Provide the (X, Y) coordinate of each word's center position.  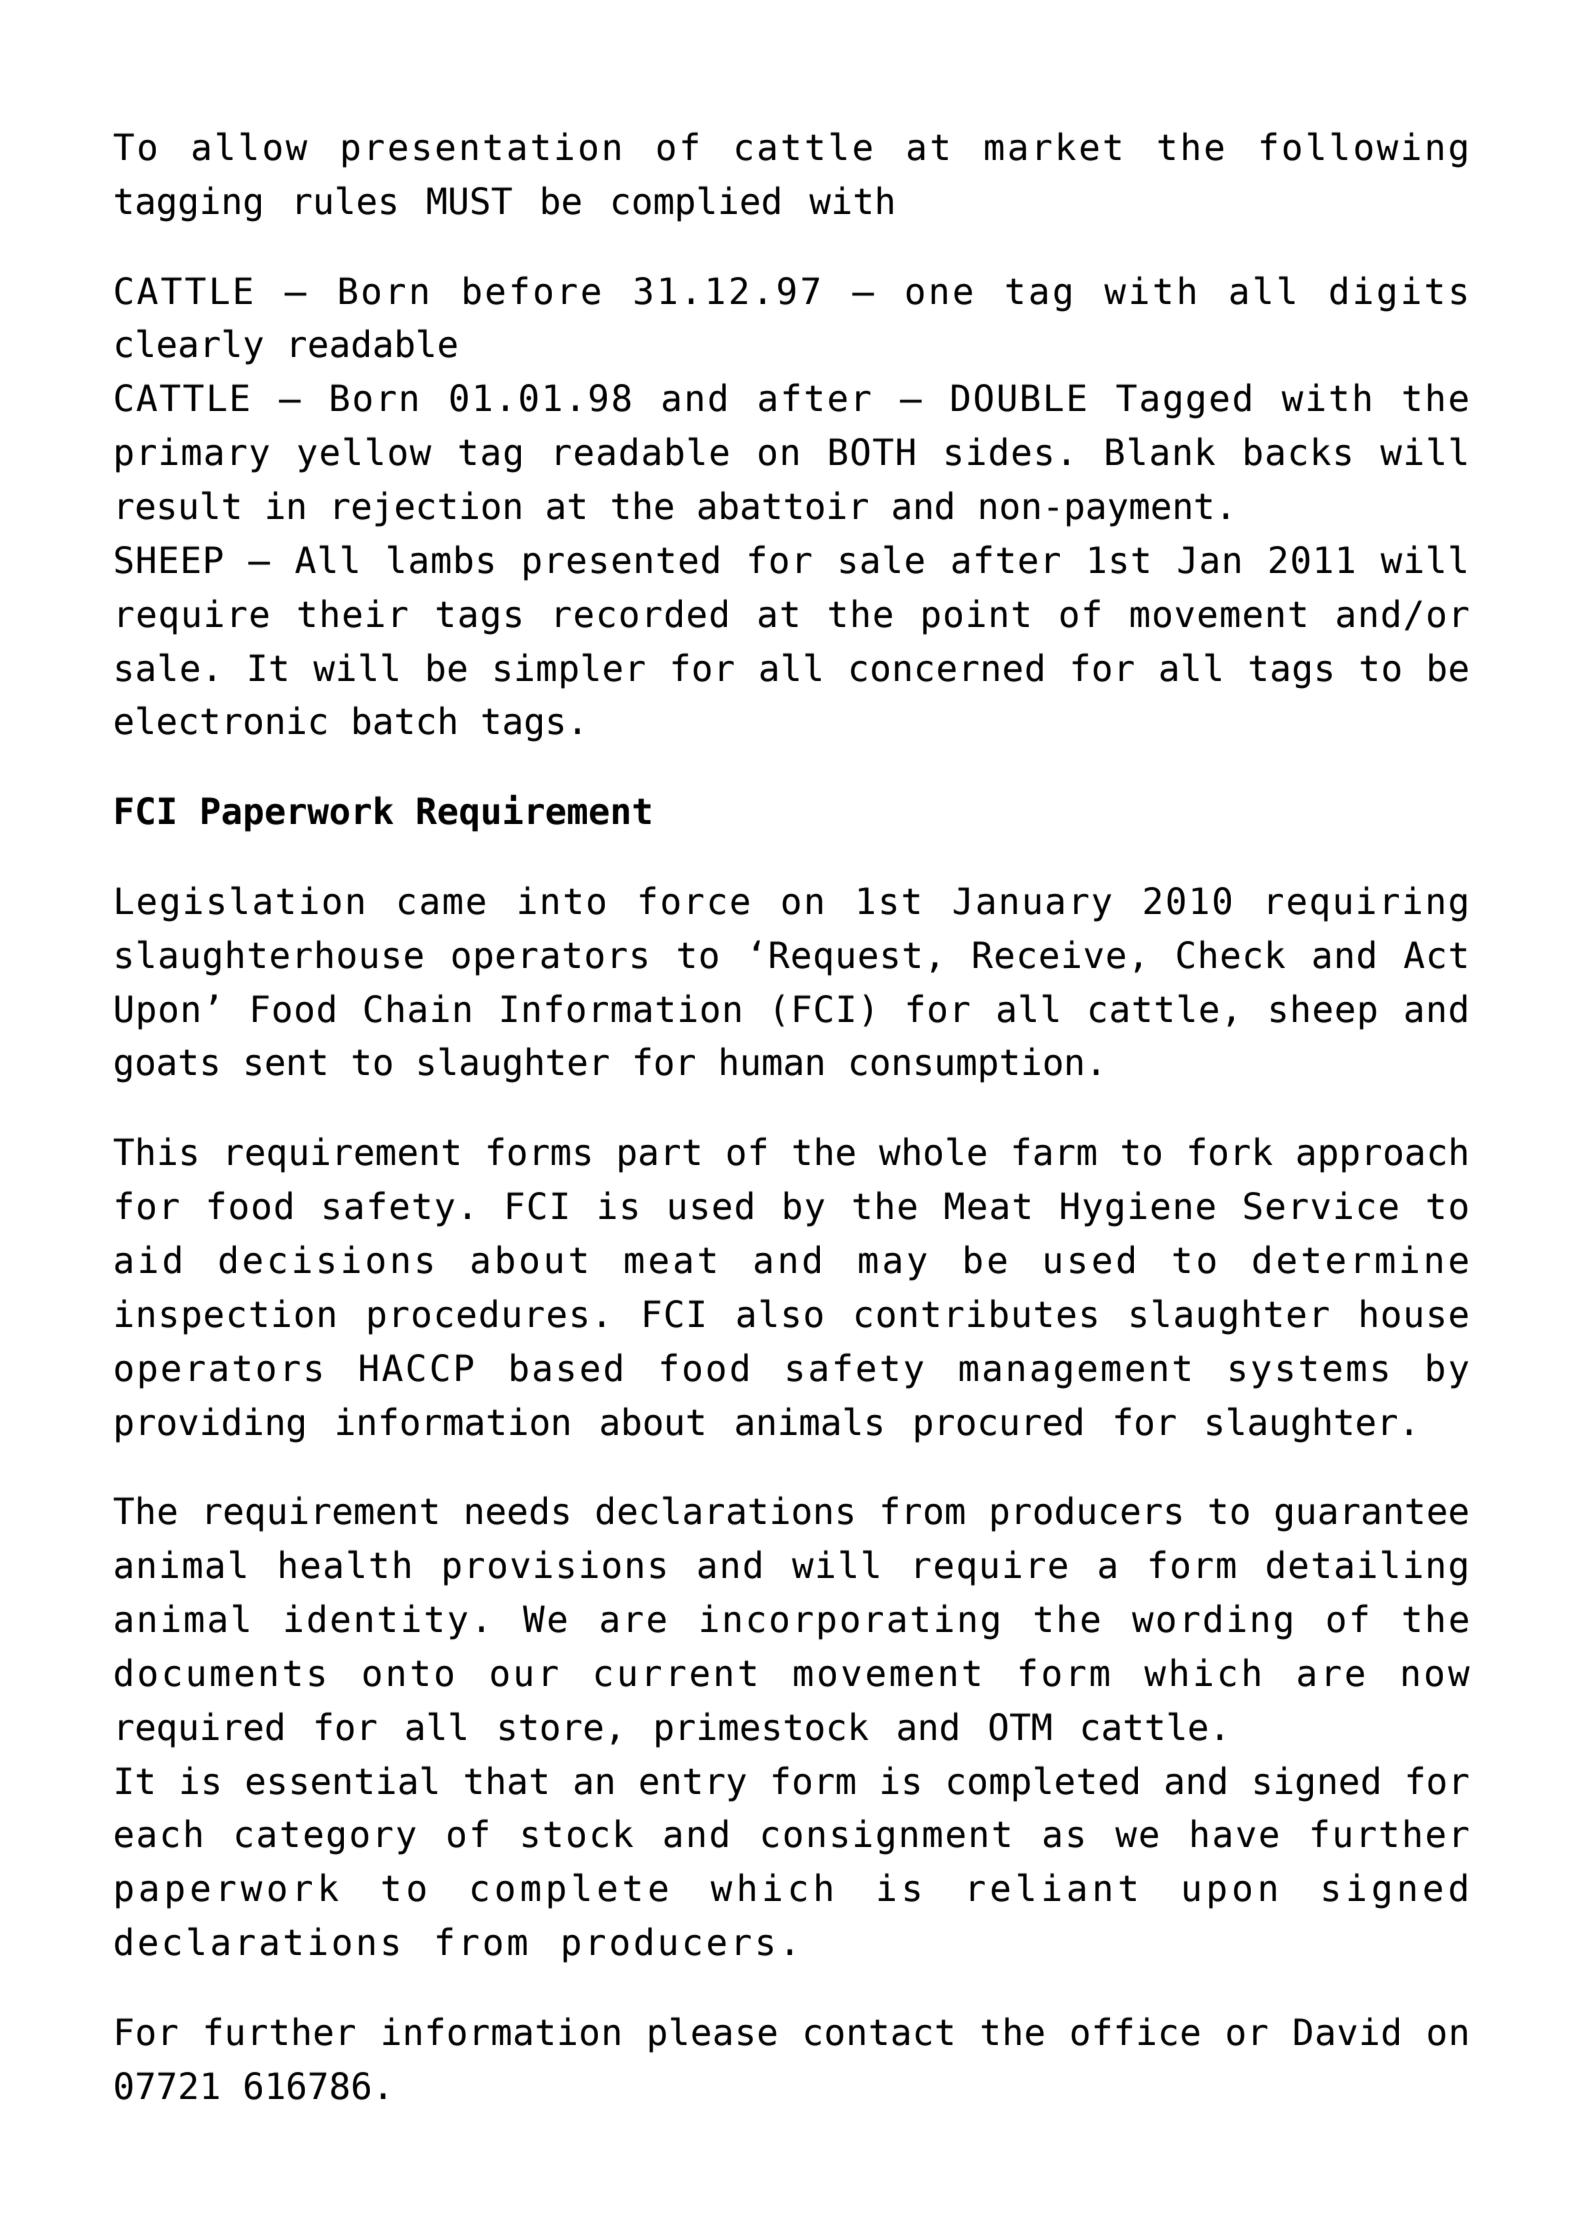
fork (1230, 1151)
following (1364, 150)
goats (166, 1066)
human (772, 1061)
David (1346, 2031)
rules (346, 200)
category (326, 1838)
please (713, 2035)
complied (696, 204)
